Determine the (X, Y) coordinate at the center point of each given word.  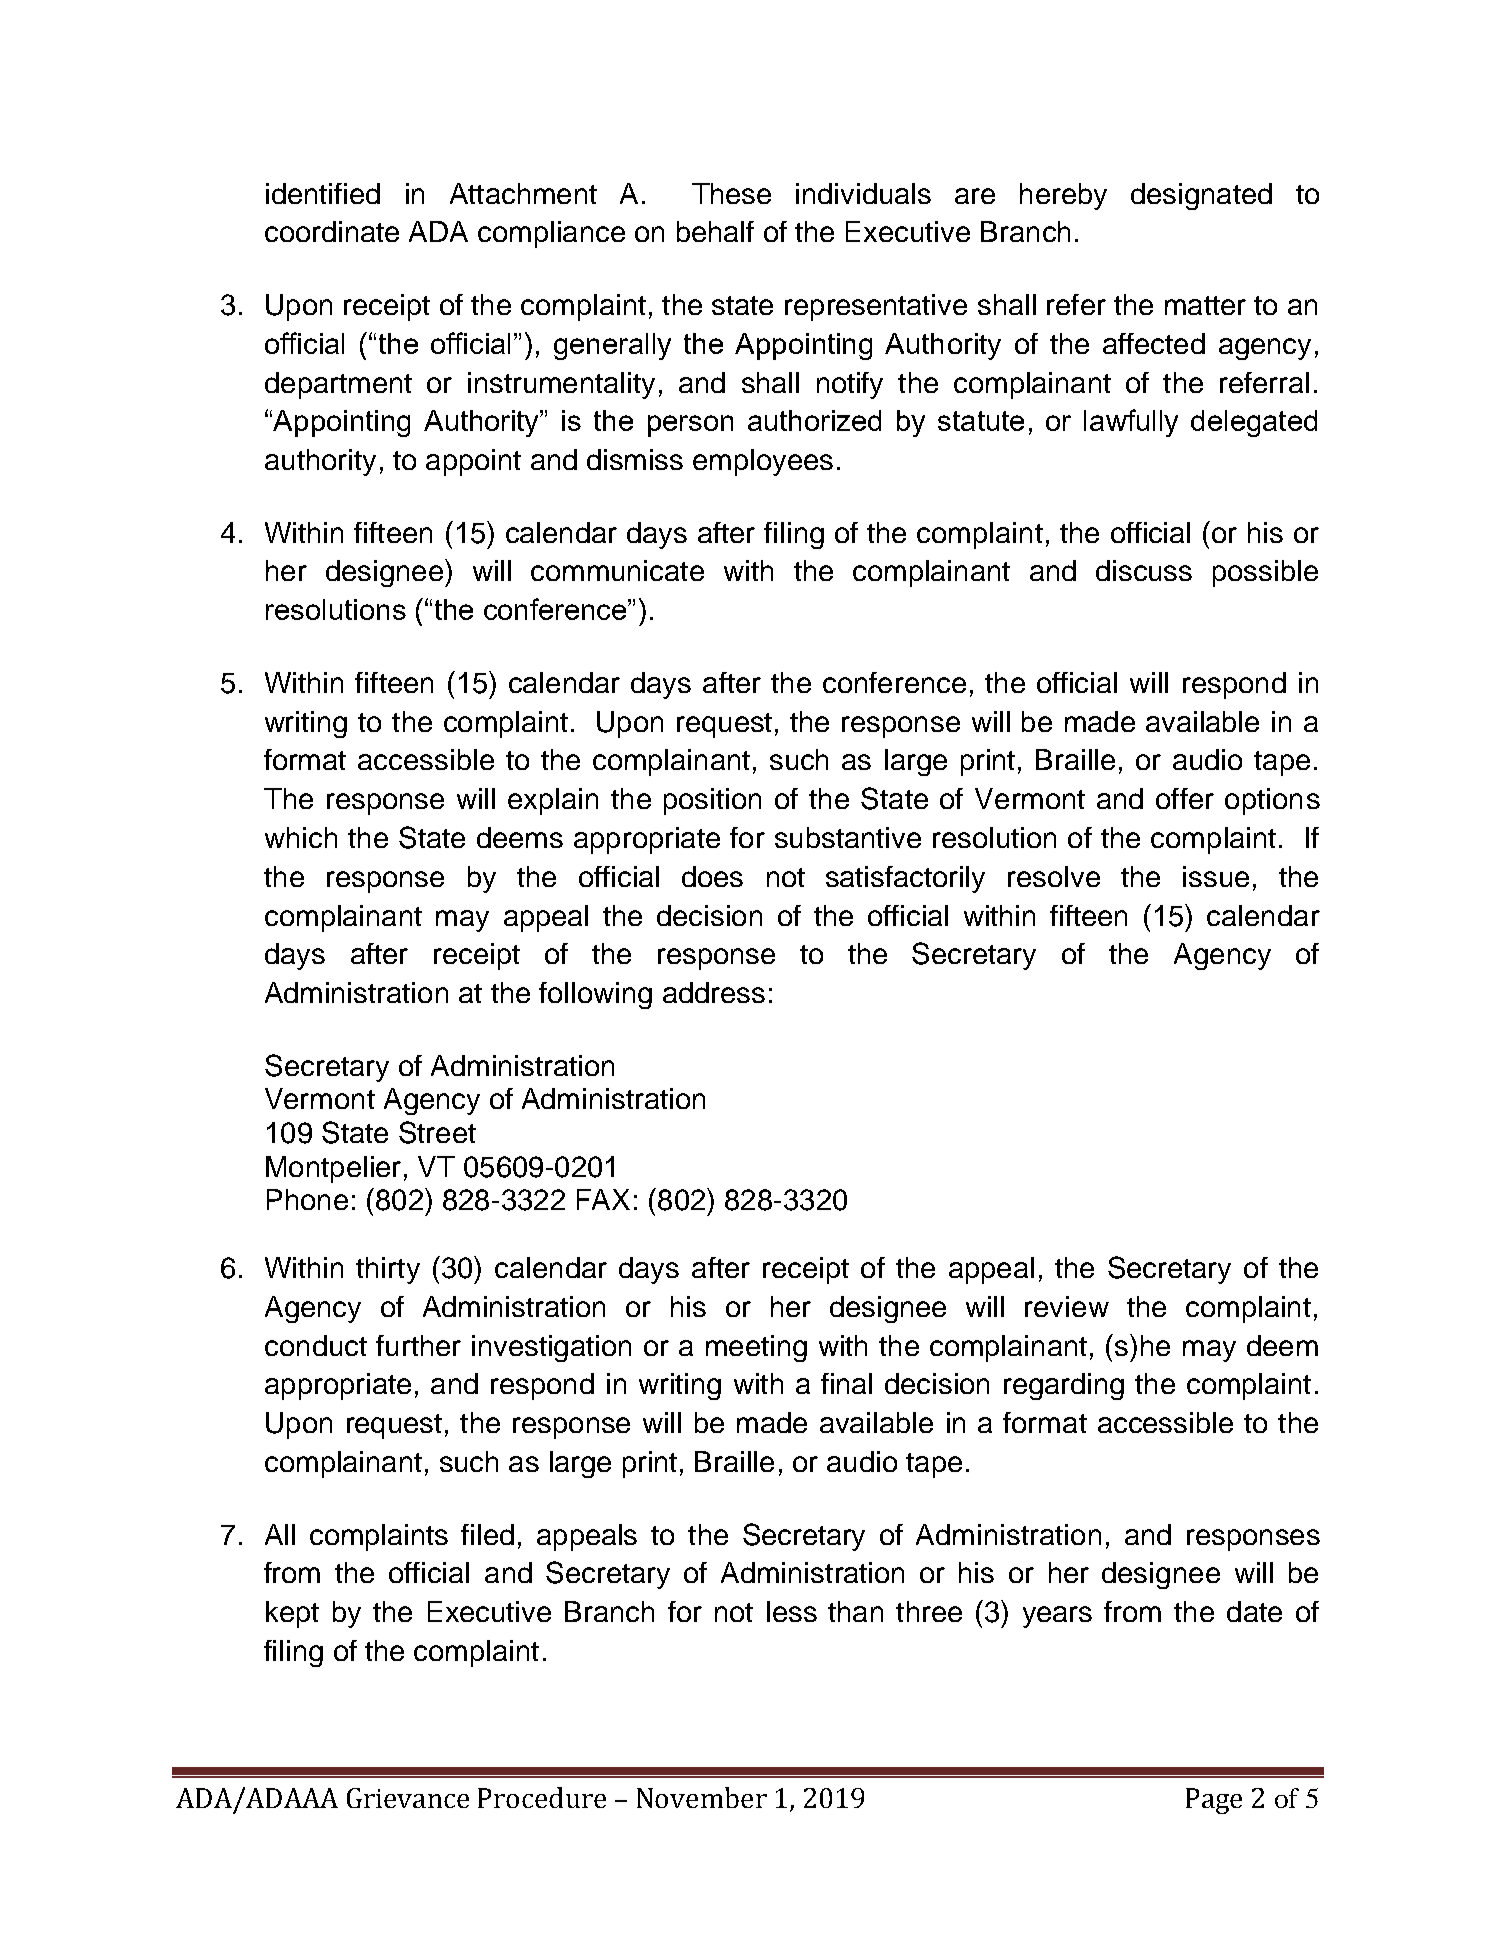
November (702, 1797)
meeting (756, 1348)
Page (1214, 1801)
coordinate (332, 231)
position (712, 801)
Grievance (408, 1798)
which (301, 837)
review (1067, 1306)
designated (1201, 196)
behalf (715, 231)
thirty (388, 1270)
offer (1185, 798)
